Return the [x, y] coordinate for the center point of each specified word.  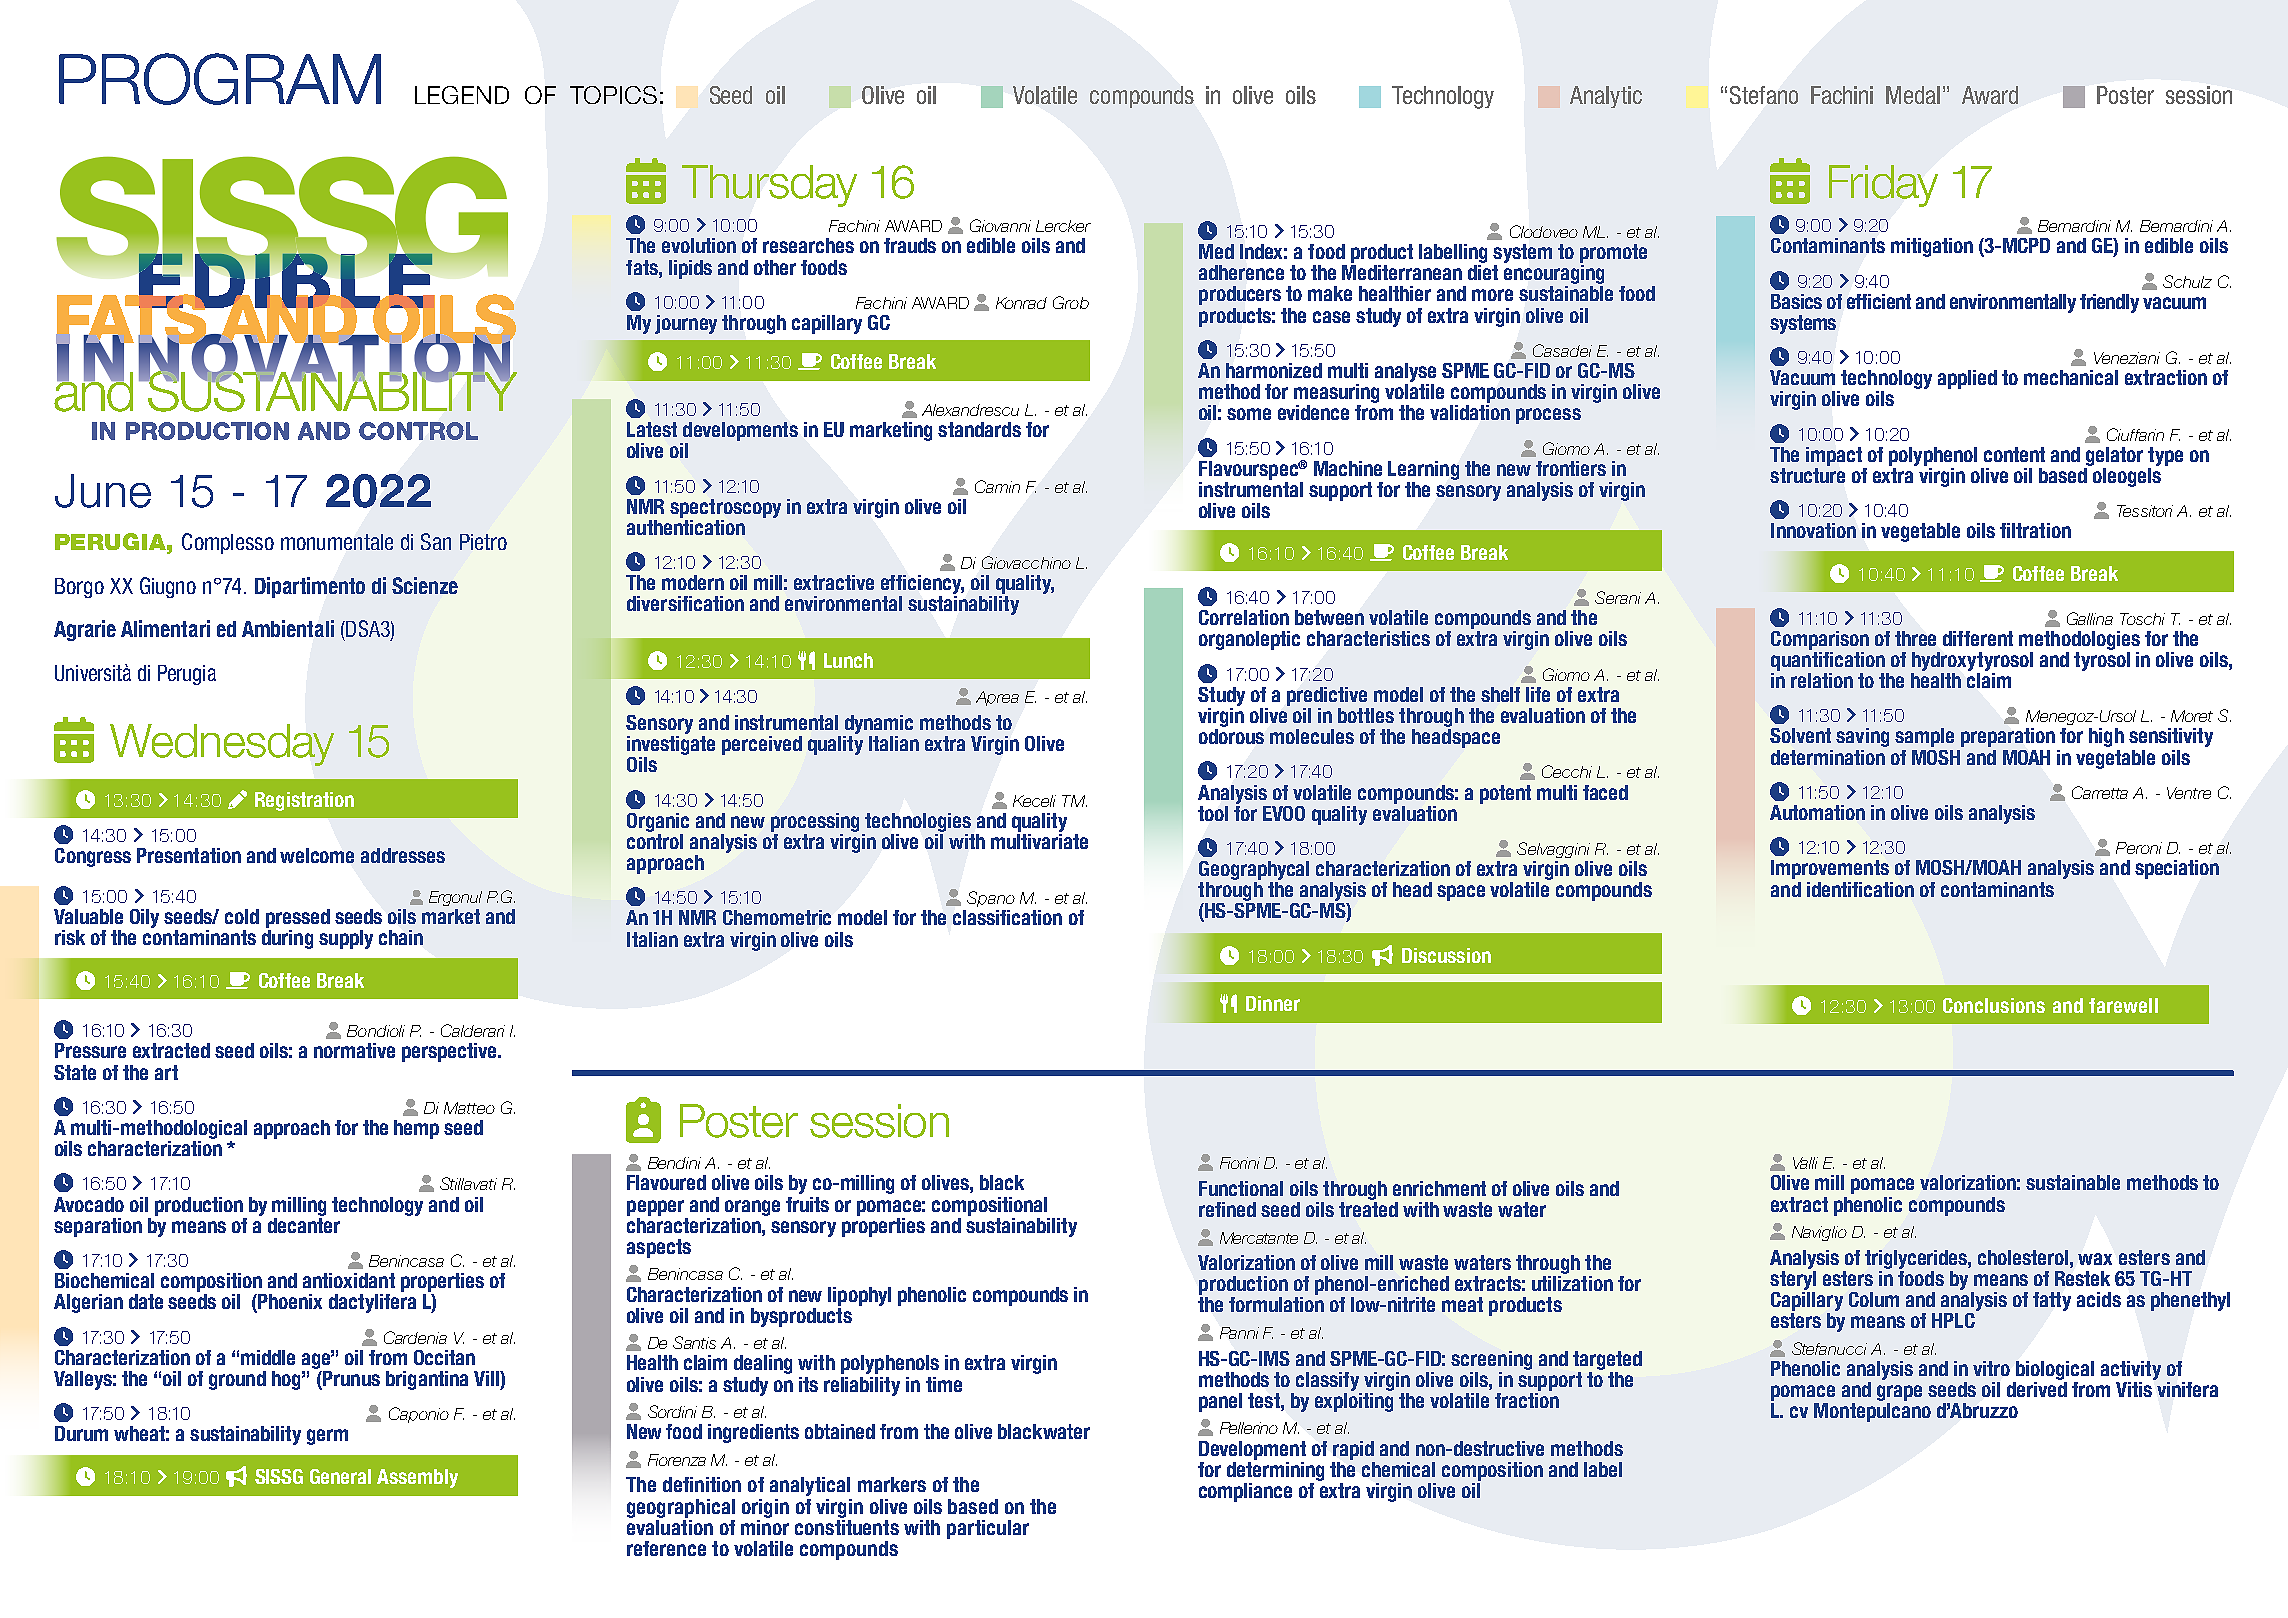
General [340, 1476]
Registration [304, 801]
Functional [1241, 1188]
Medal [1913, 95]
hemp [416, 1129]
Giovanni [1000, 225]
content [2014, 454]
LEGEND [462, 95]
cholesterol [2024, 1257]
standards [979, 429]
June [103, 491]
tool [1213, 813]
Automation [1817, 812]
